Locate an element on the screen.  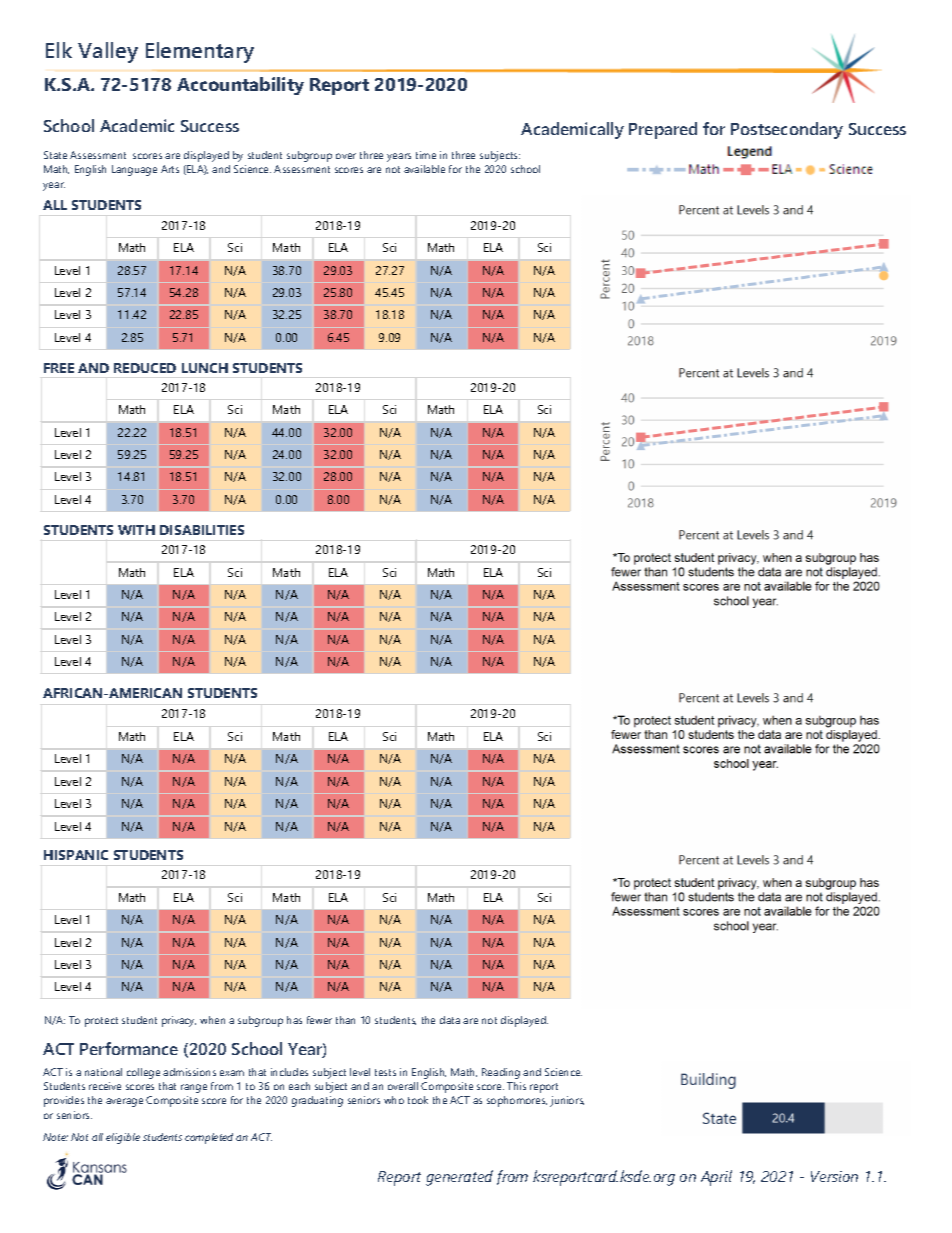
time is located at coordinates (426, 155).
